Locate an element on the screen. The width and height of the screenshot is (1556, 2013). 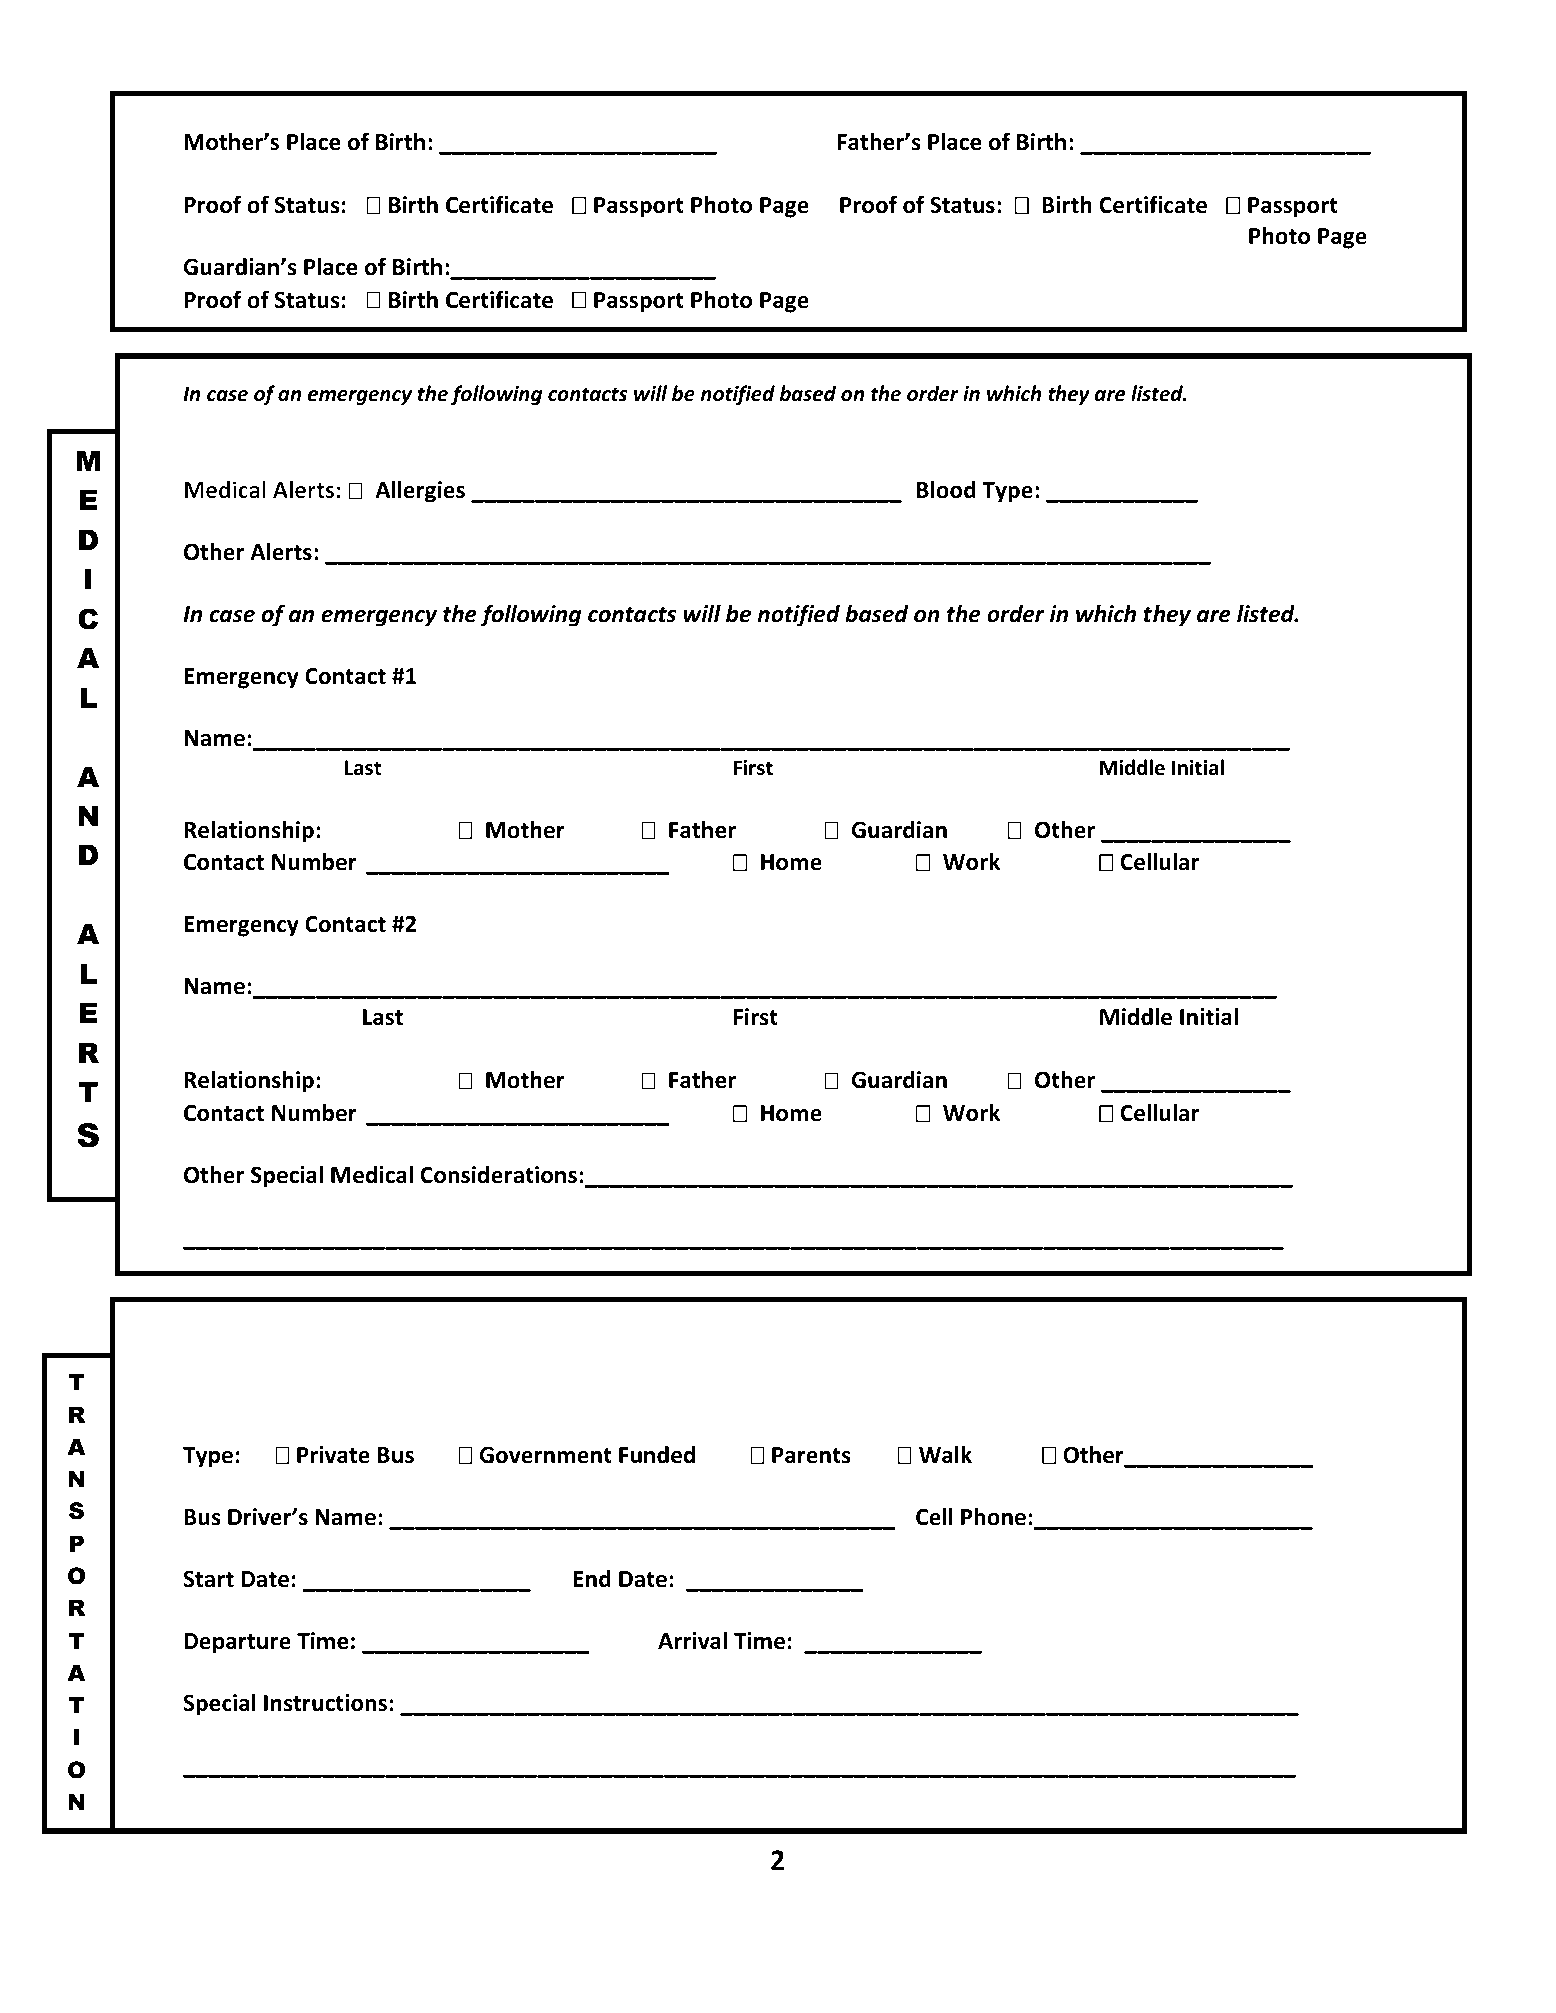
Allergies is located at coordinates (420, 491).
